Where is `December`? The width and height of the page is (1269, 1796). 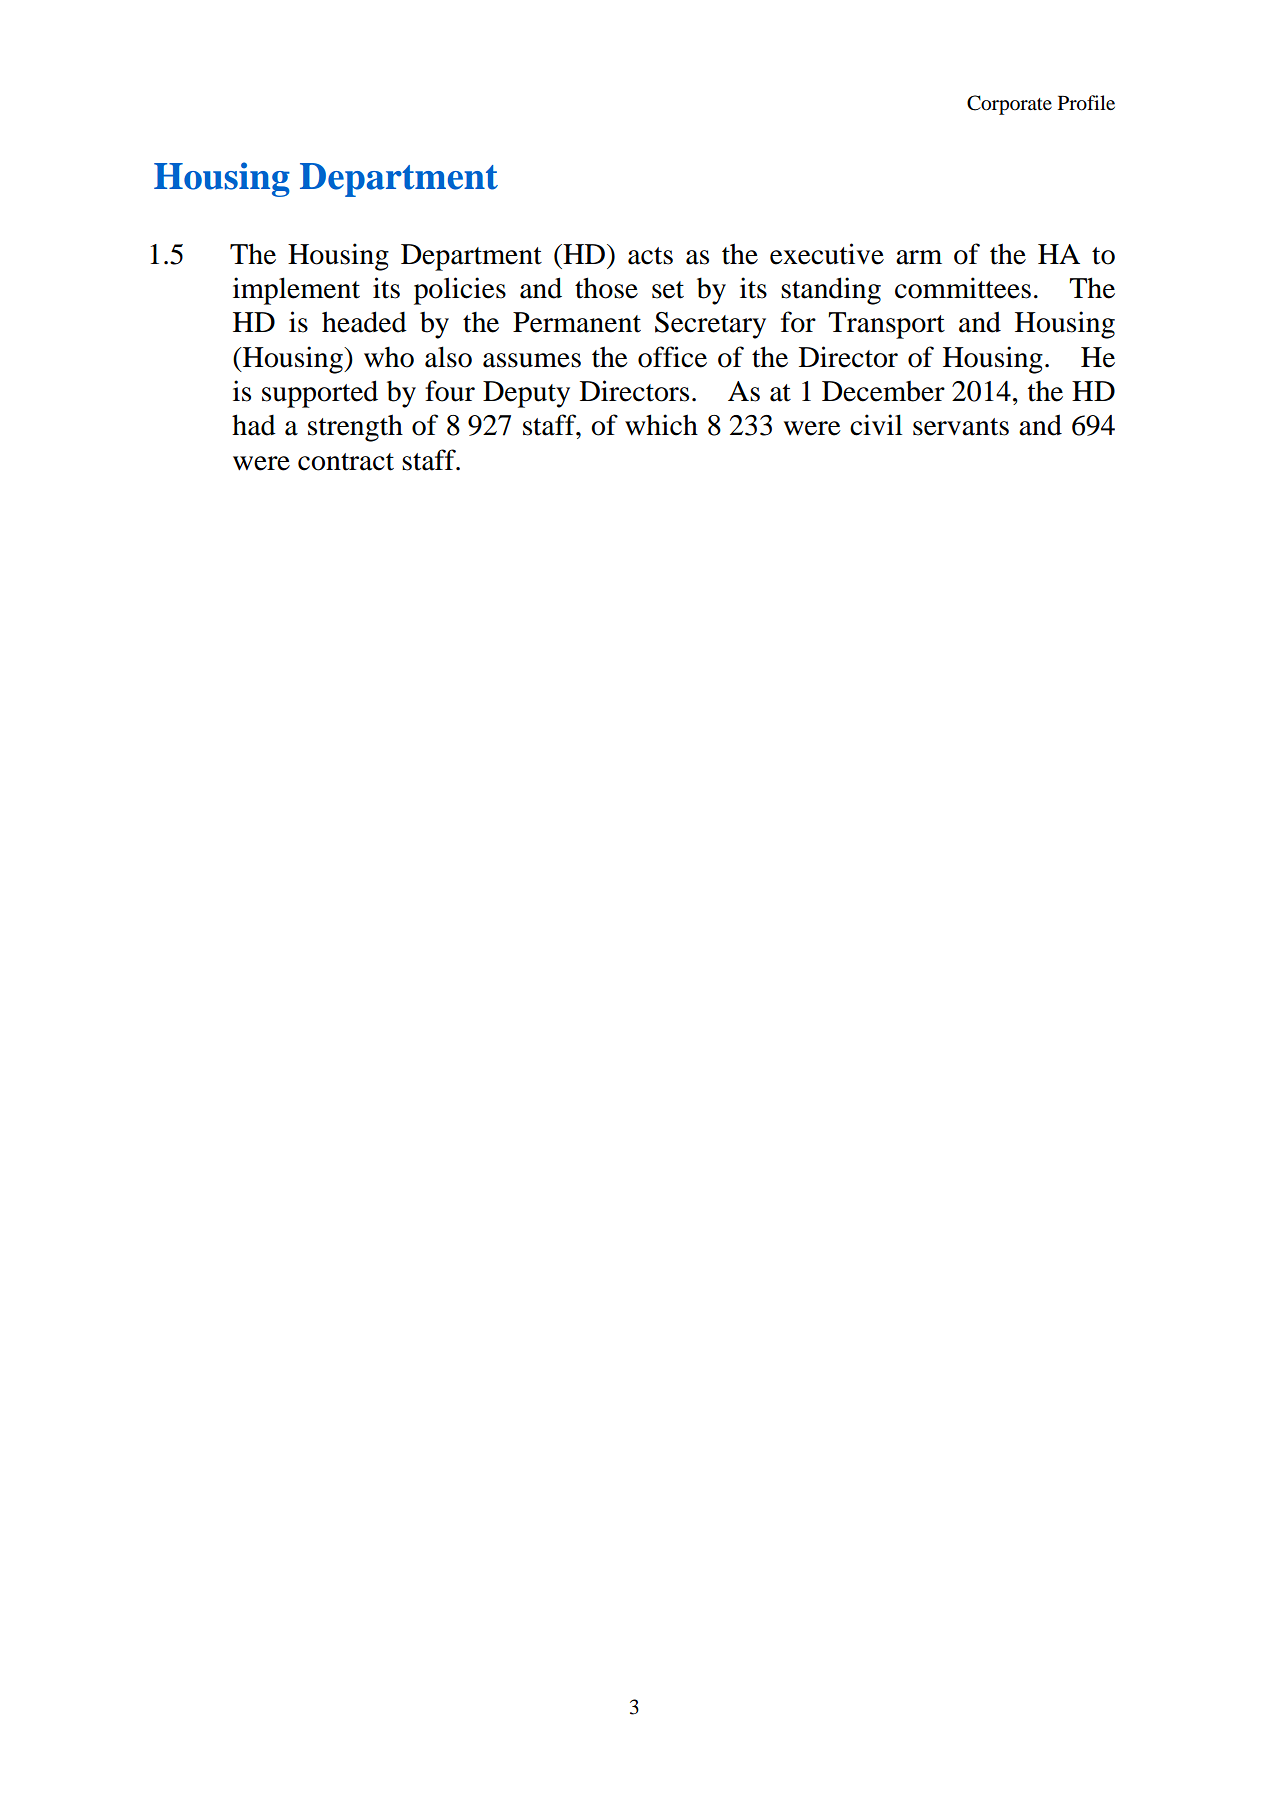
December is located at coordinates (883, 391).
